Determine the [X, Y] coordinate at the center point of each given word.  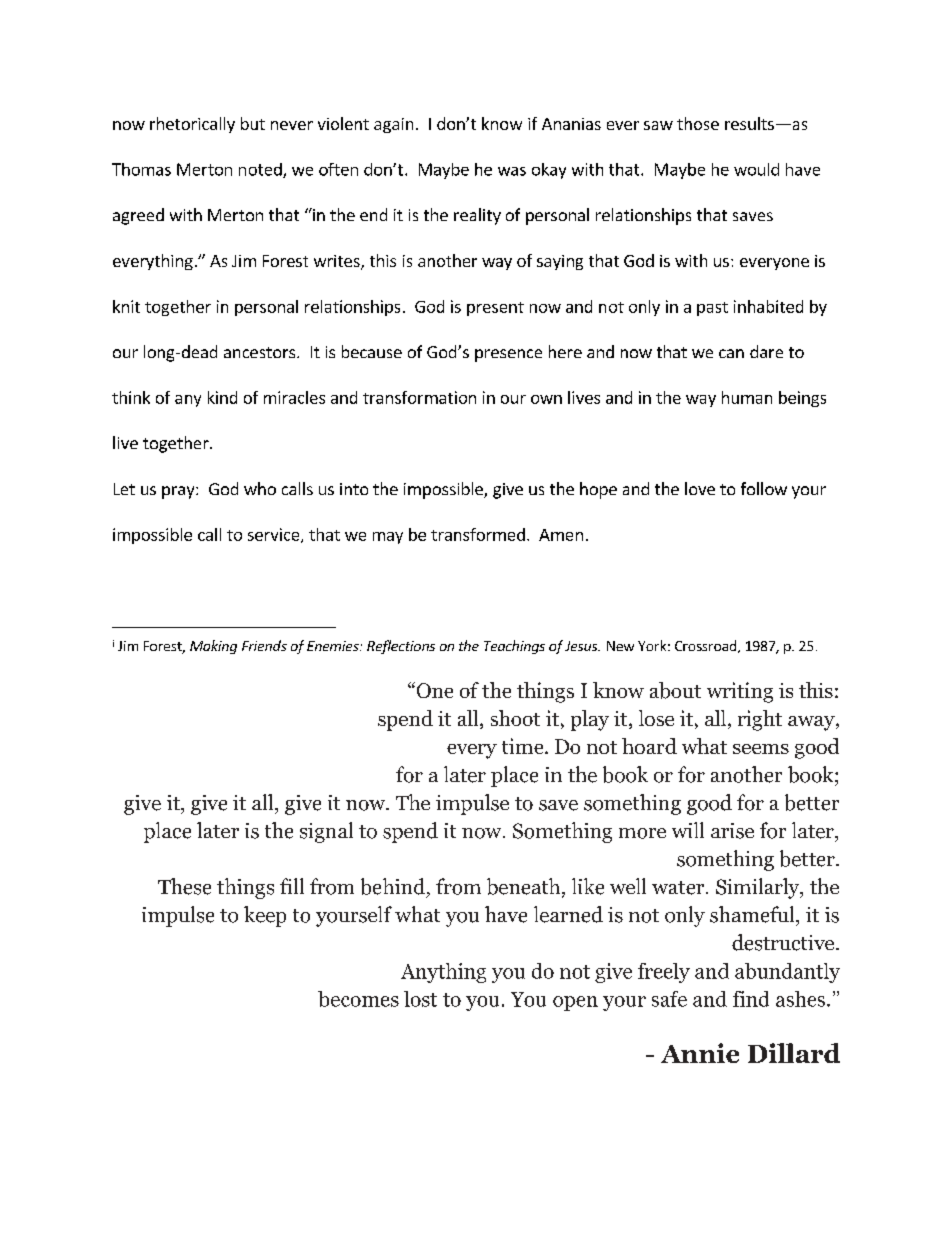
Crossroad [705, 645]
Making [213, 647]
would [756, 169]
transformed [478, 534]
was [512, 171]
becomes [358, 999]
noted [261, 170]
